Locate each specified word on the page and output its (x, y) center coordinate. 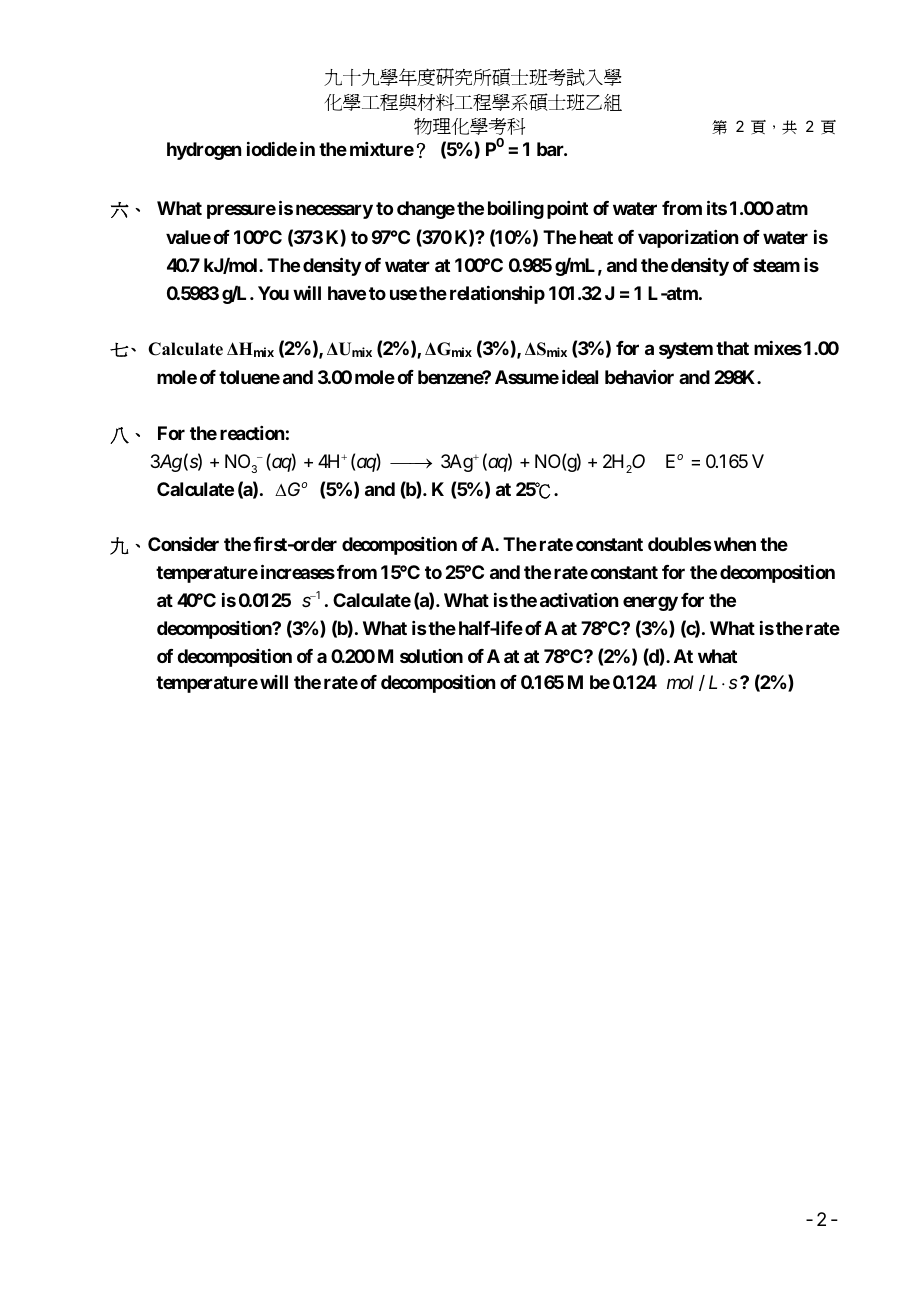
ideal (580, 377)
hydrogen (204, 151)
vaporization (688, 239)
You (273, 293)
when (733, 544)
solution (431, 656)
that (732, 348)
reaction (252, 433)
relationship (497, 295)
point (567, 210)
